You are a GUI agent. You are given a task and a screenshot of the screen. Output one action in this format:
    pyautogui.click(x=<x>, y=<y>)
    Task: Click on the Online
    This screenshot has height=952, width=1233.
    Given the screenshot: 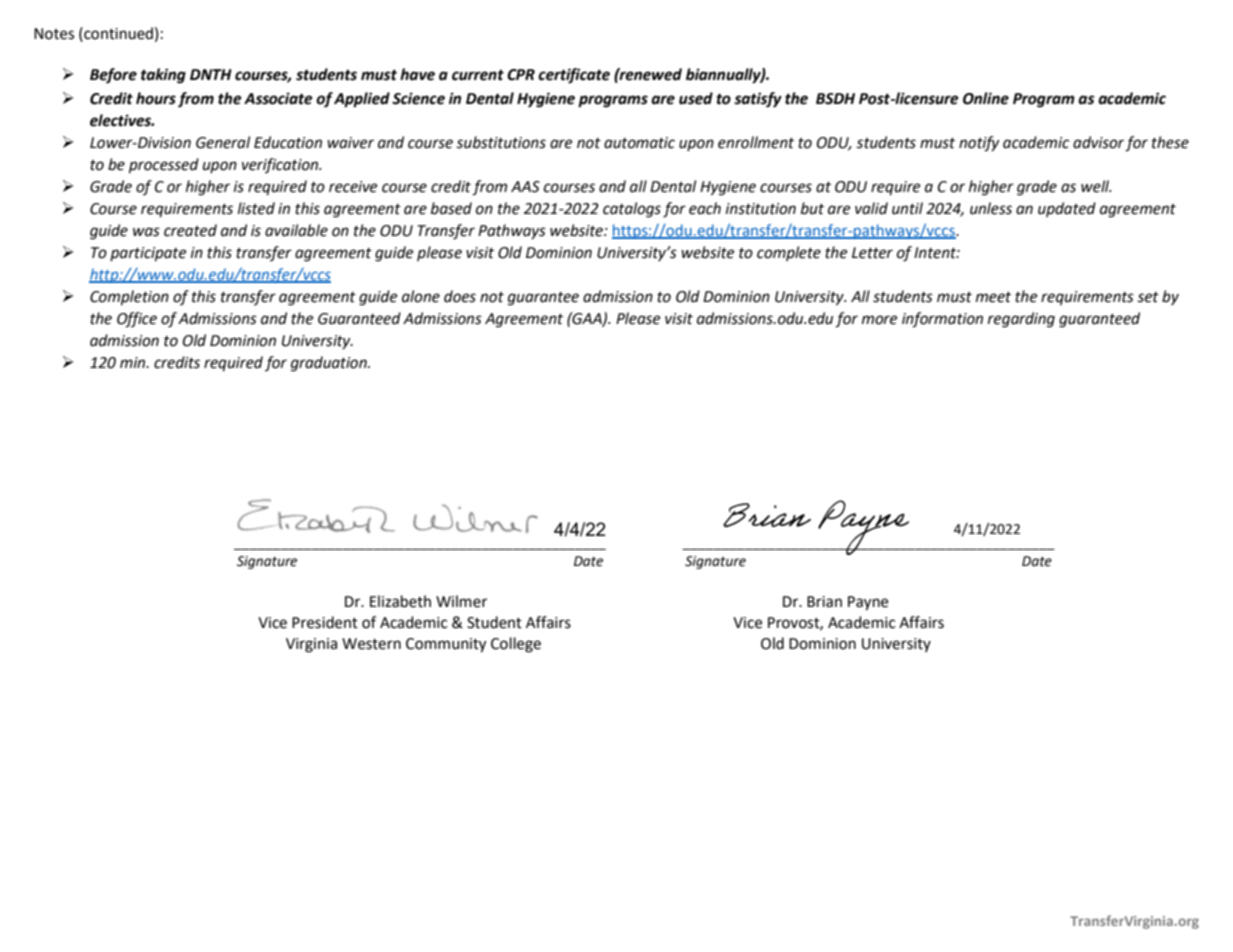 What is the action you would take?
    pyautogui.click(x=986, y=98)
